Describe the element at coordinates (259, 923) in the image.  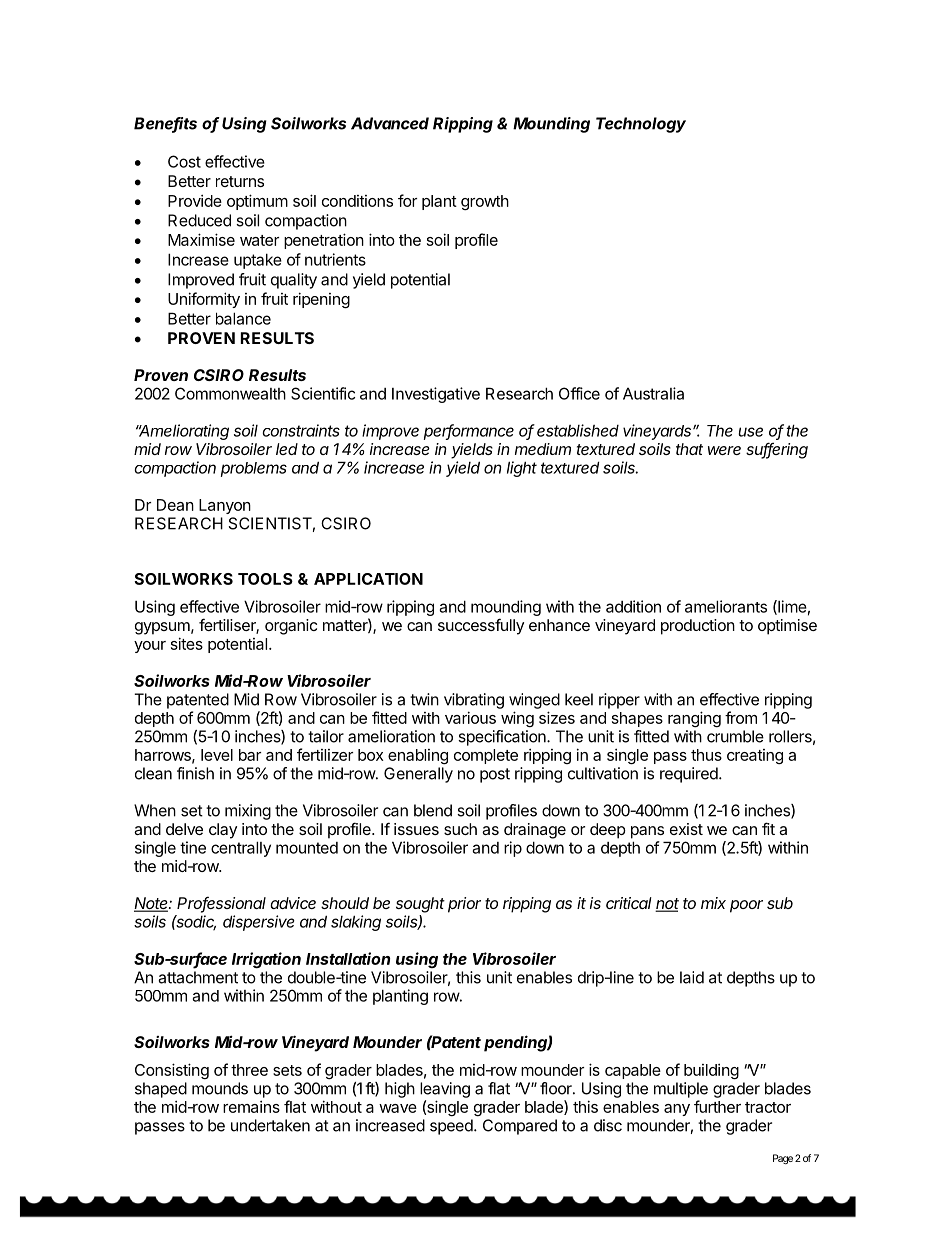
I see `dispersive` at that location.
